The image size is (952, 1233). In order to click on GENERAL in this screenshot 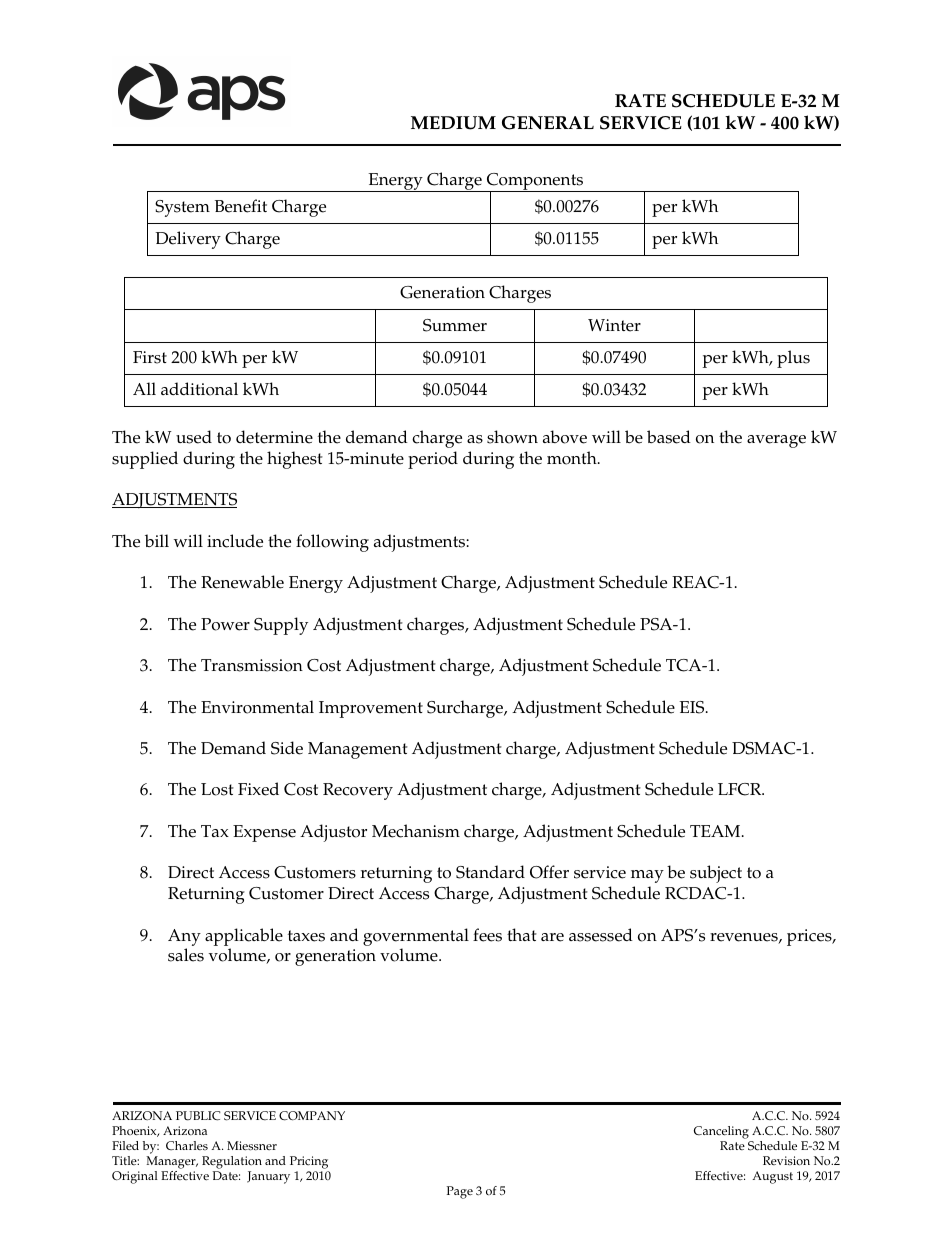, I will do `click(548, 123)`.
